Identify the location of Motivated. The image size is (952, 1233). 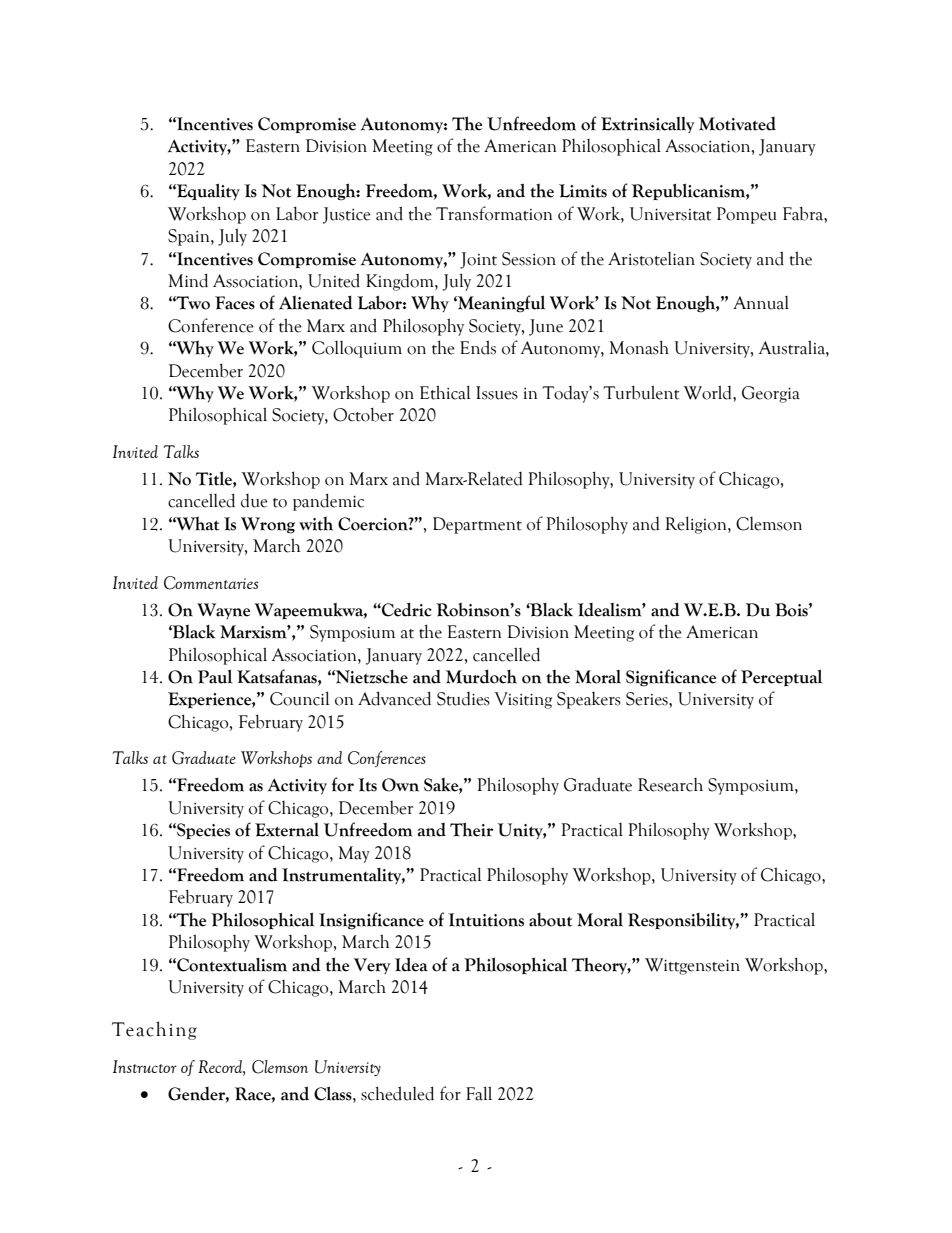
(737, 124).
